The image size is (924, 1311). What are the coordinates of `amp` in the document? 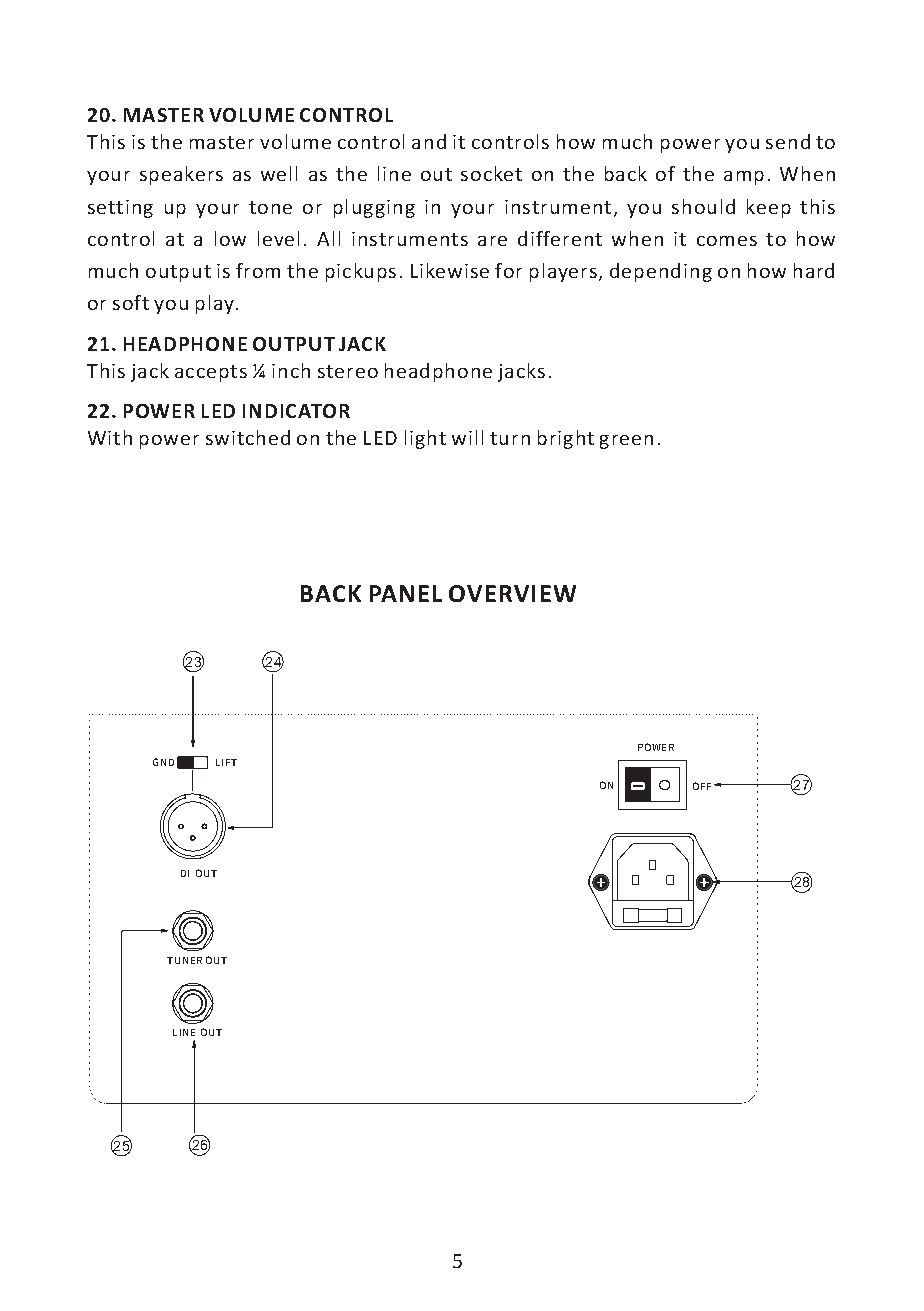 It's located at (744, 178).
